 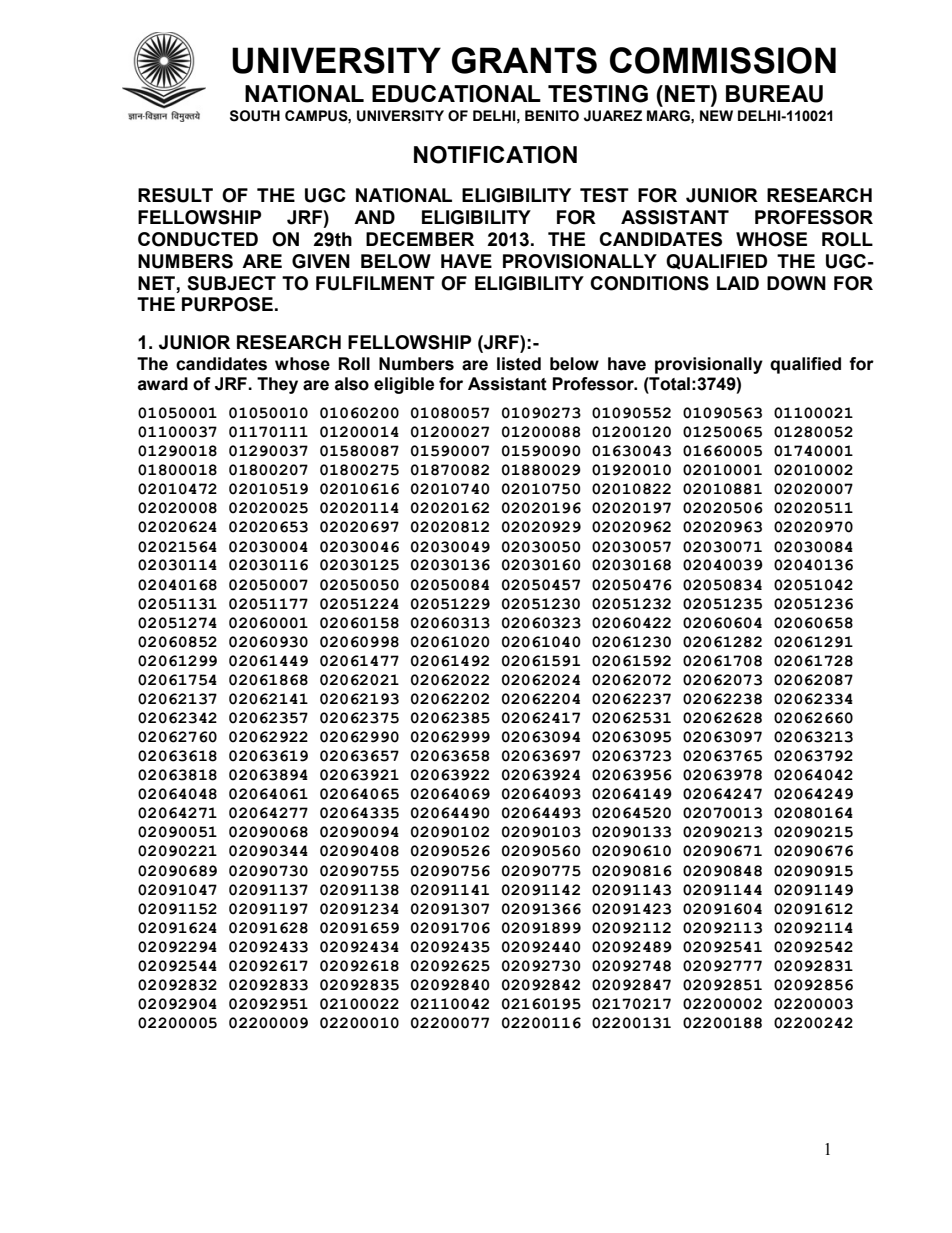 I want to click on They, so click(x=277, y=385).
